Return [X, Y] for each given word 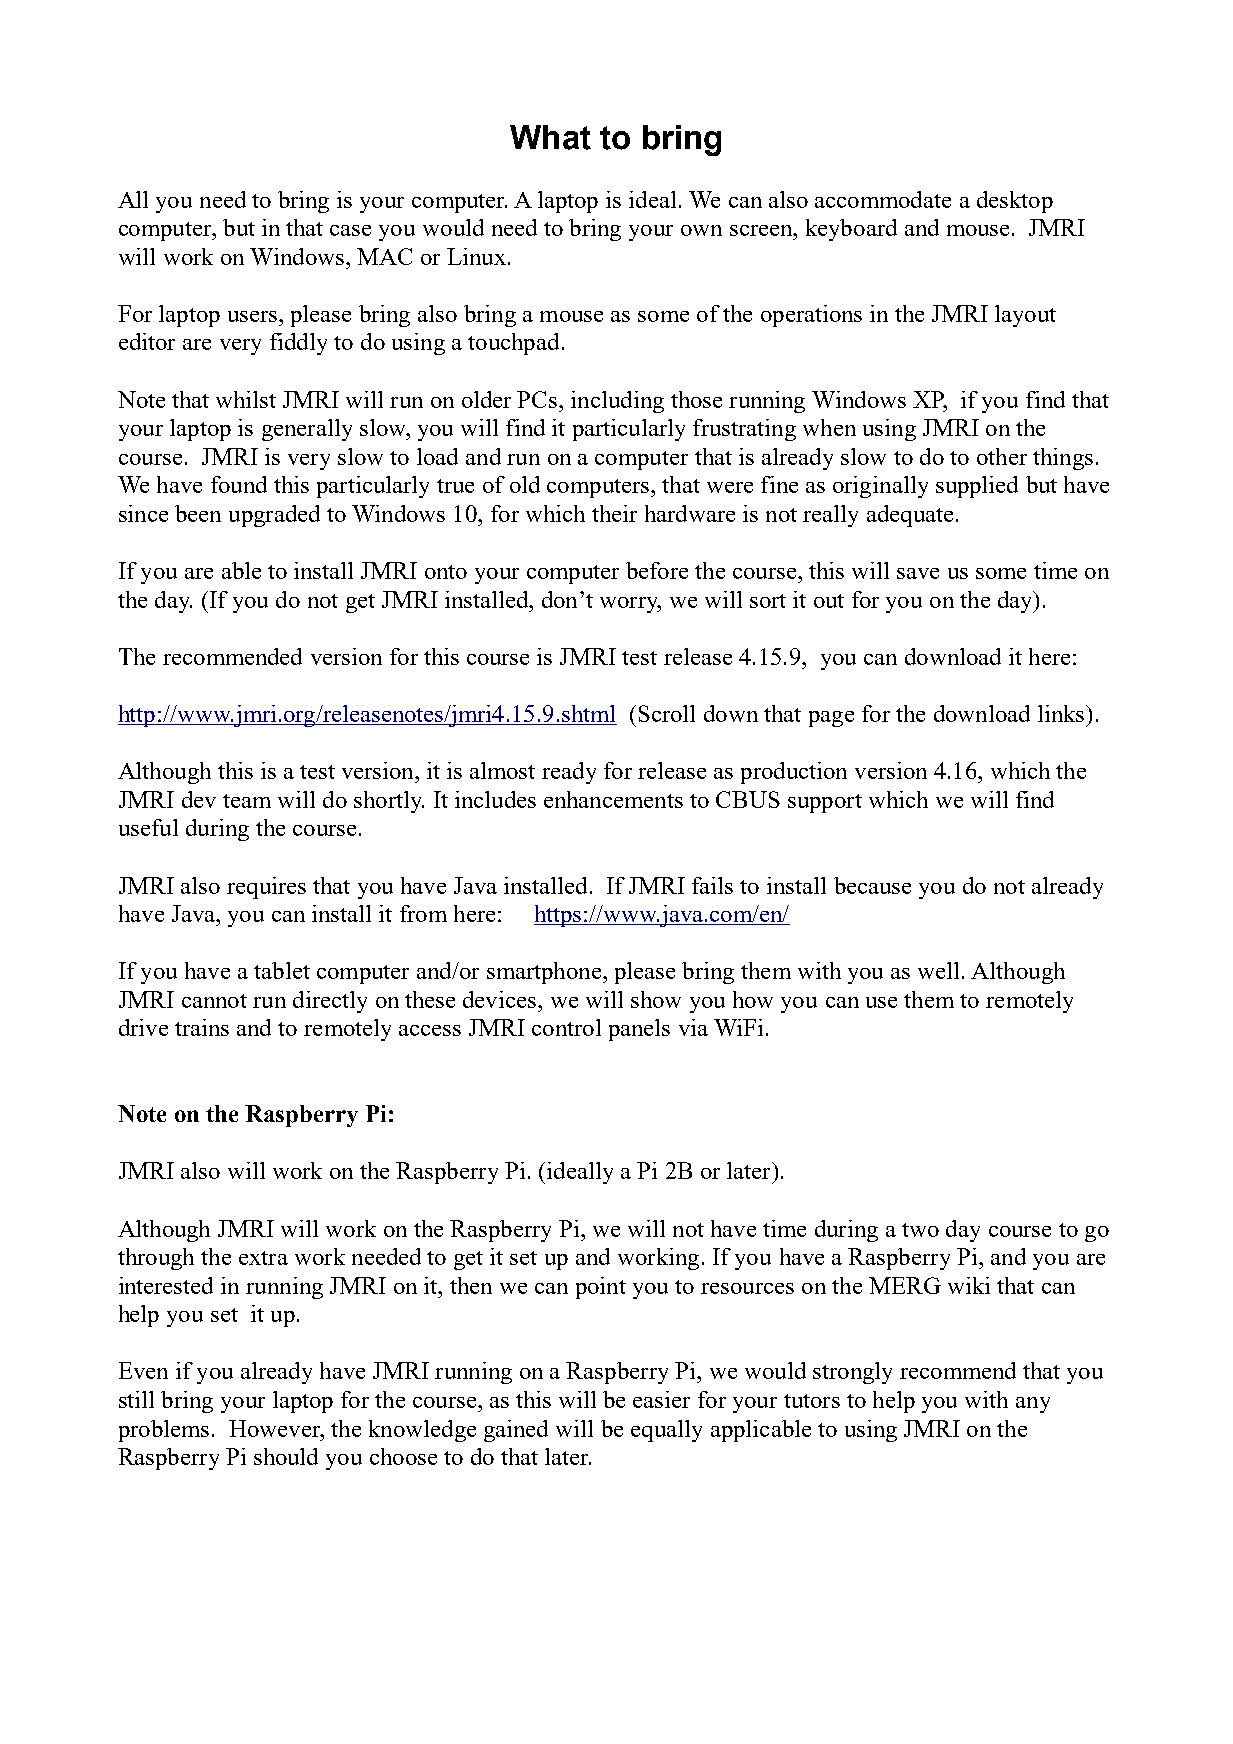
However [276, 1428]
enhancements [613, 799]
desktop [1015, 202]
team [247, 801]
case [350, 230]
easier [661, 1399]
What [550, 137]
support [825, 803]
